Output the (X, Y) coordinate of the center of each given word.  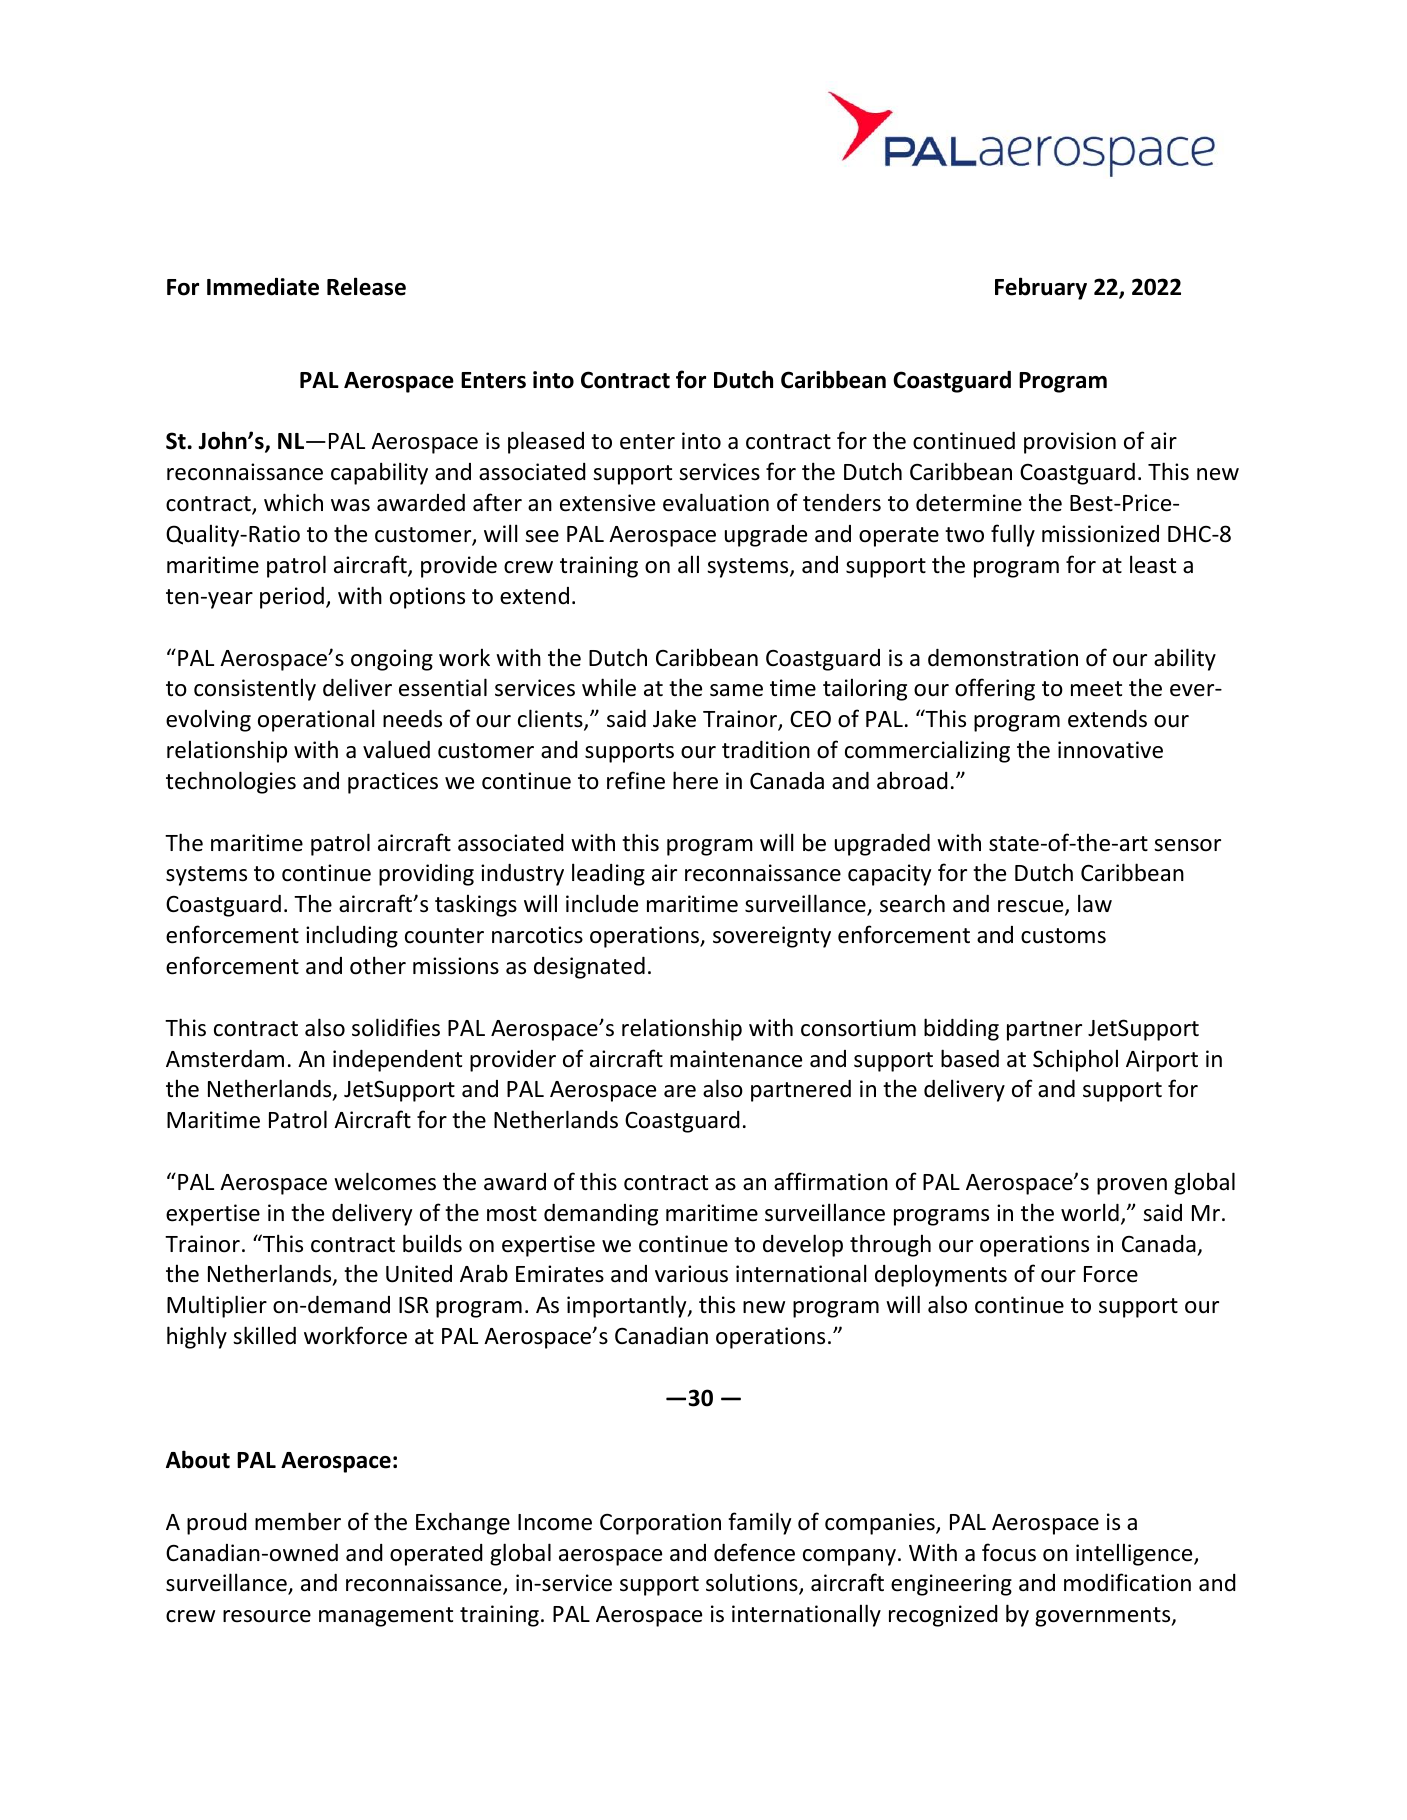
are (680, 1091)
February (1041, 288)
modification (1127, 1582)
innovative (1110, 750)
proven (1132, 1186)
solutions (753, 1583)
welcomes (385, 1181)
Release (366, 286)
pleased (546, 442)
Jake (674, 718)
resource (267, 1616)
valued (396, 749)
